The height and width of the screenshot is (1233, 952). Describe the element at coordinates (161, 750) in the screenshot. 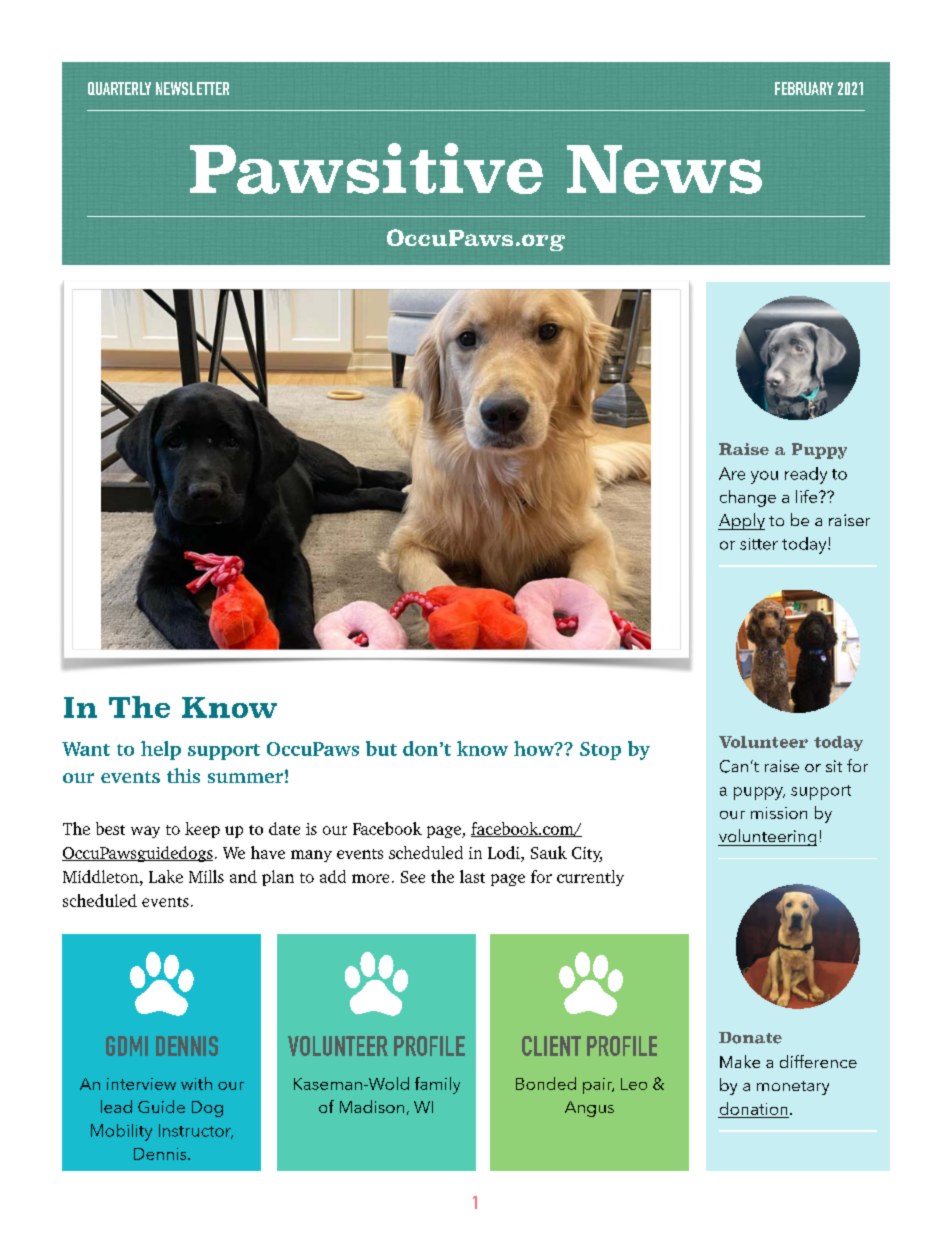

I see `help` at that location.
